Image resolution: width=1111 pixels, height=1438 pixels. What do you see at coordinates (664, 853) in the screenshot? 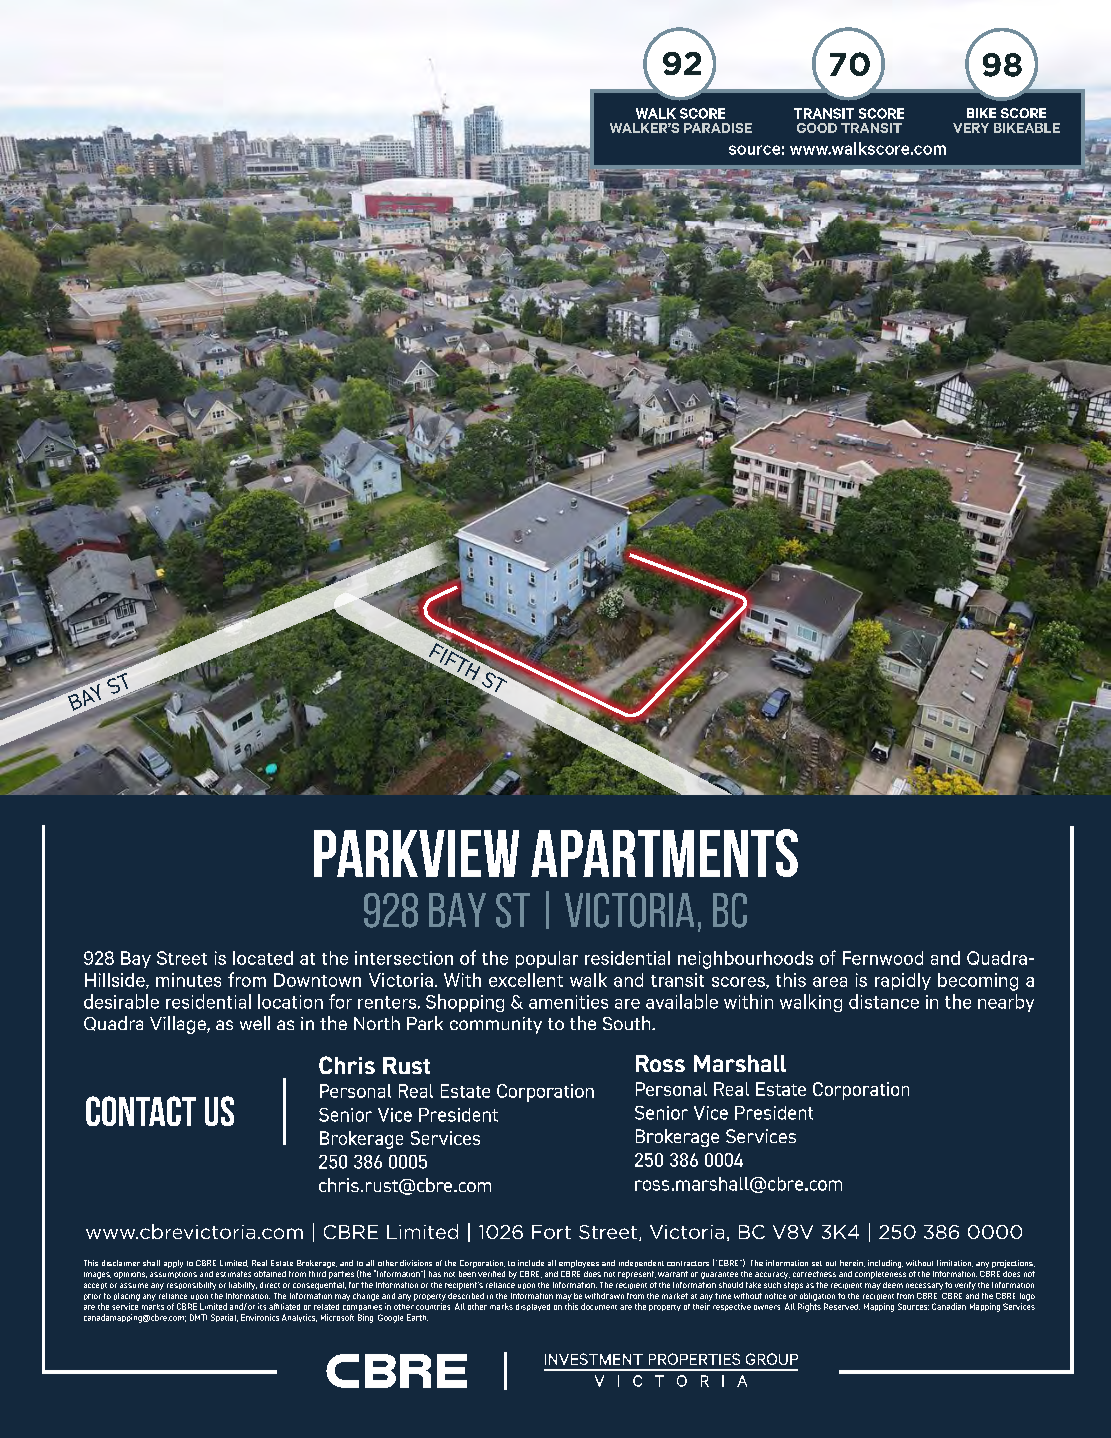
I see `APARTMENTS` at bounding box center [664, 853].
